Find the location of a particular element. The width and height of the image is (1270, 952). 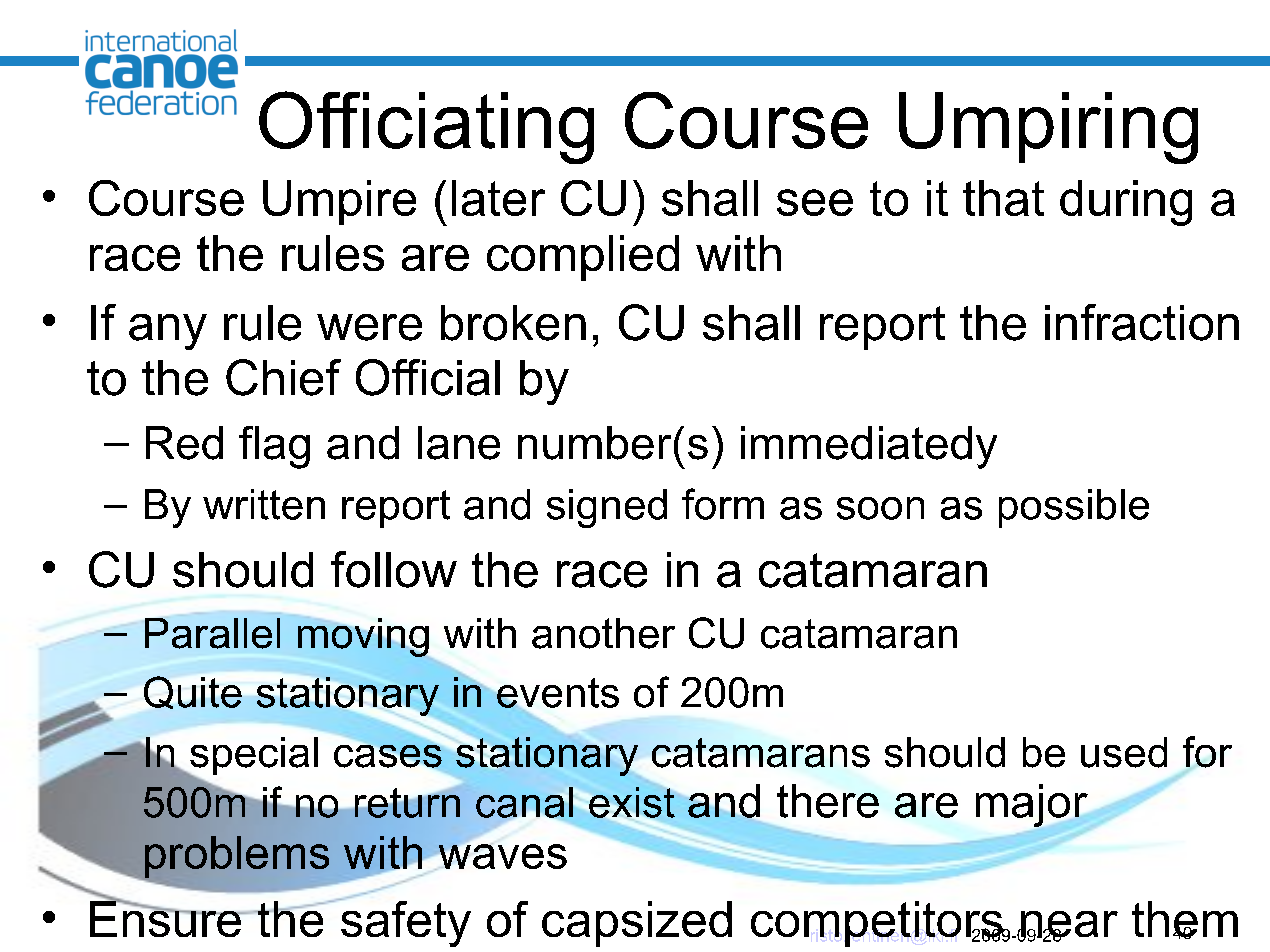

Umpiring is located at coordinates (1048, 128).
